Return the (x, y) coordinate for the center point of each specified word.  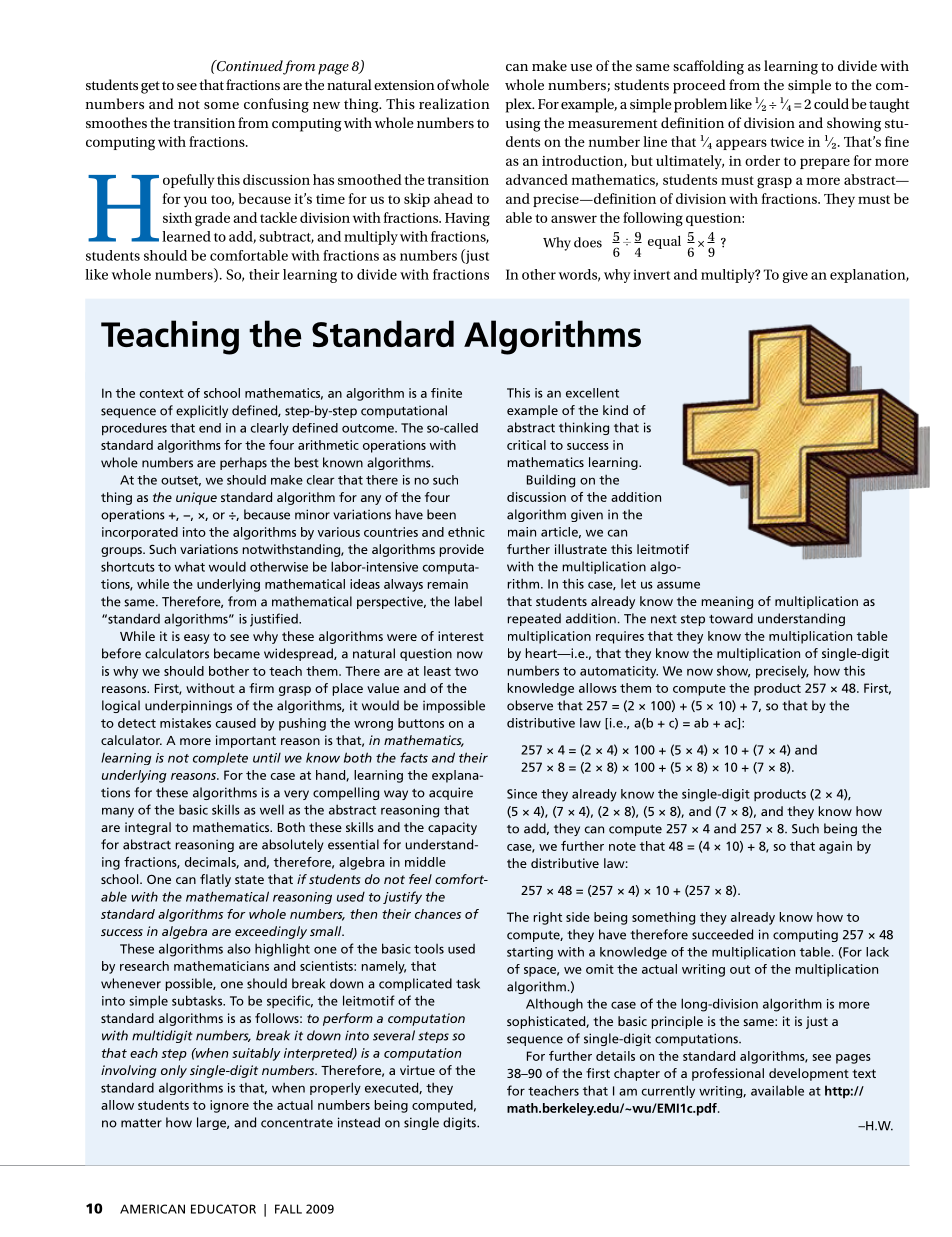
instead (359, 1122)
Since (522, 794)
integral (148, 828)
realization (454, 103)
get (150, 87)
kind (615, 410)
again (835, 847)
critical (526, 445)
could (831, 103)
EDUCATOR (223, 1209)
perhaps (243, 463)
